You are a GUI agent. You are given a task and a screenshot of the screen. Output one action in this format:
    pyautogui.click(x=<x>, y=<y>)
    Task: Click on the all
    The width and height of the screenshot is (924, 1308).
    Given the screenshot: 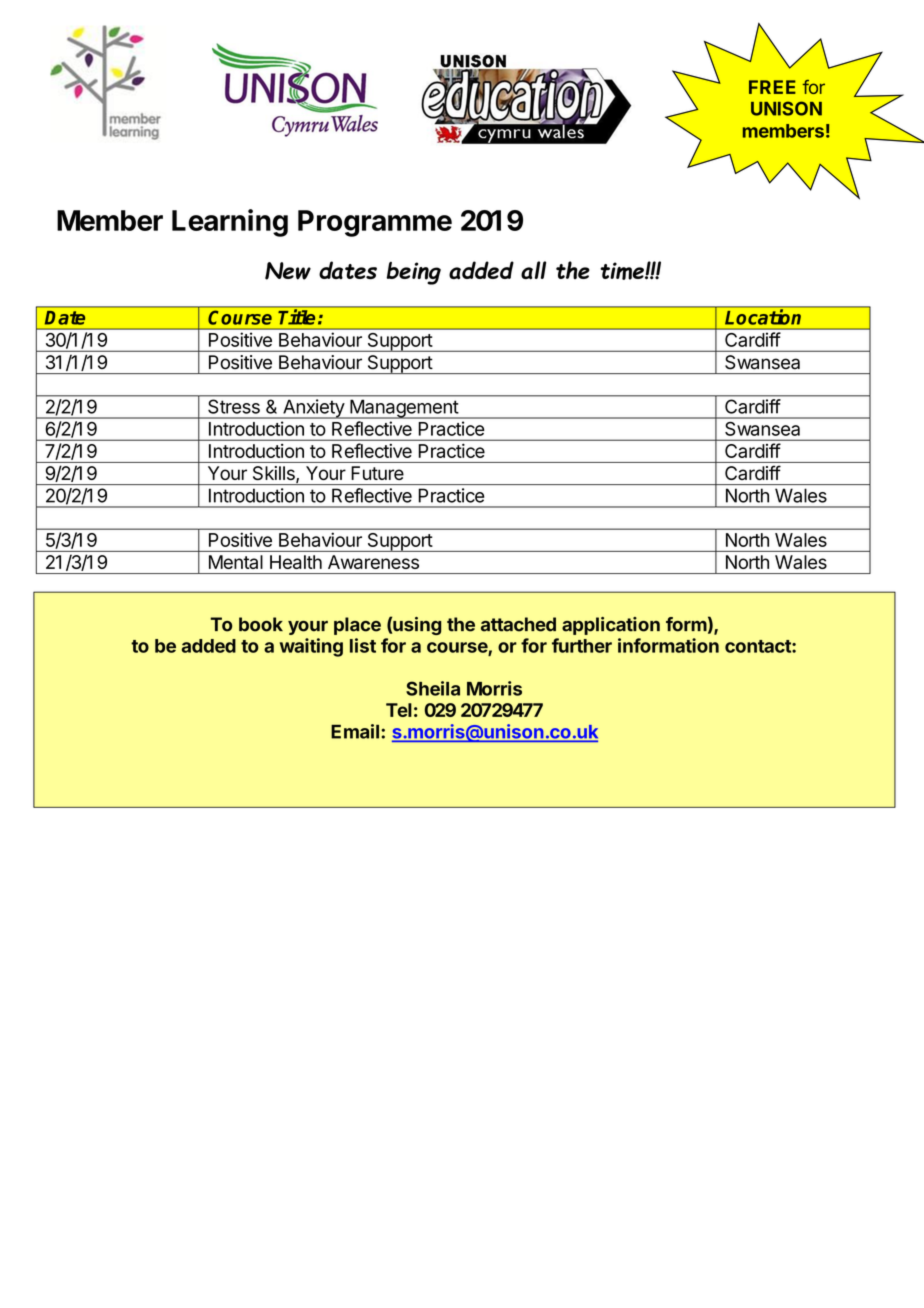 What is the action you would take?
    pyautogui.click(x=533, y=270)
